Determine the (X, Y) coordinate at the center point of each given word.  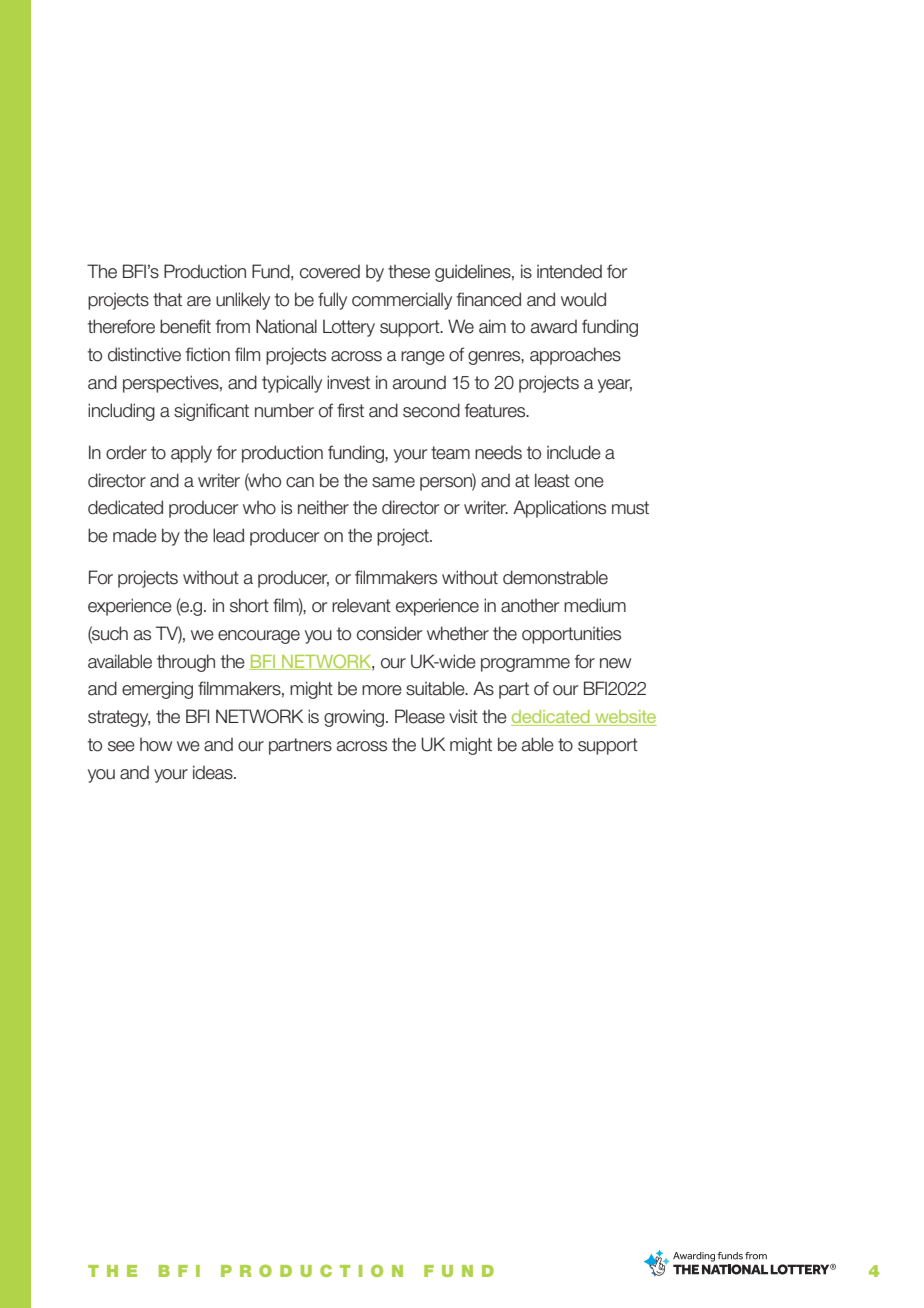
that (167, 299)
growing (355, 718)
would (583, 299)
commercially (402, 301)
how (156, 744)
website (625, 718)
